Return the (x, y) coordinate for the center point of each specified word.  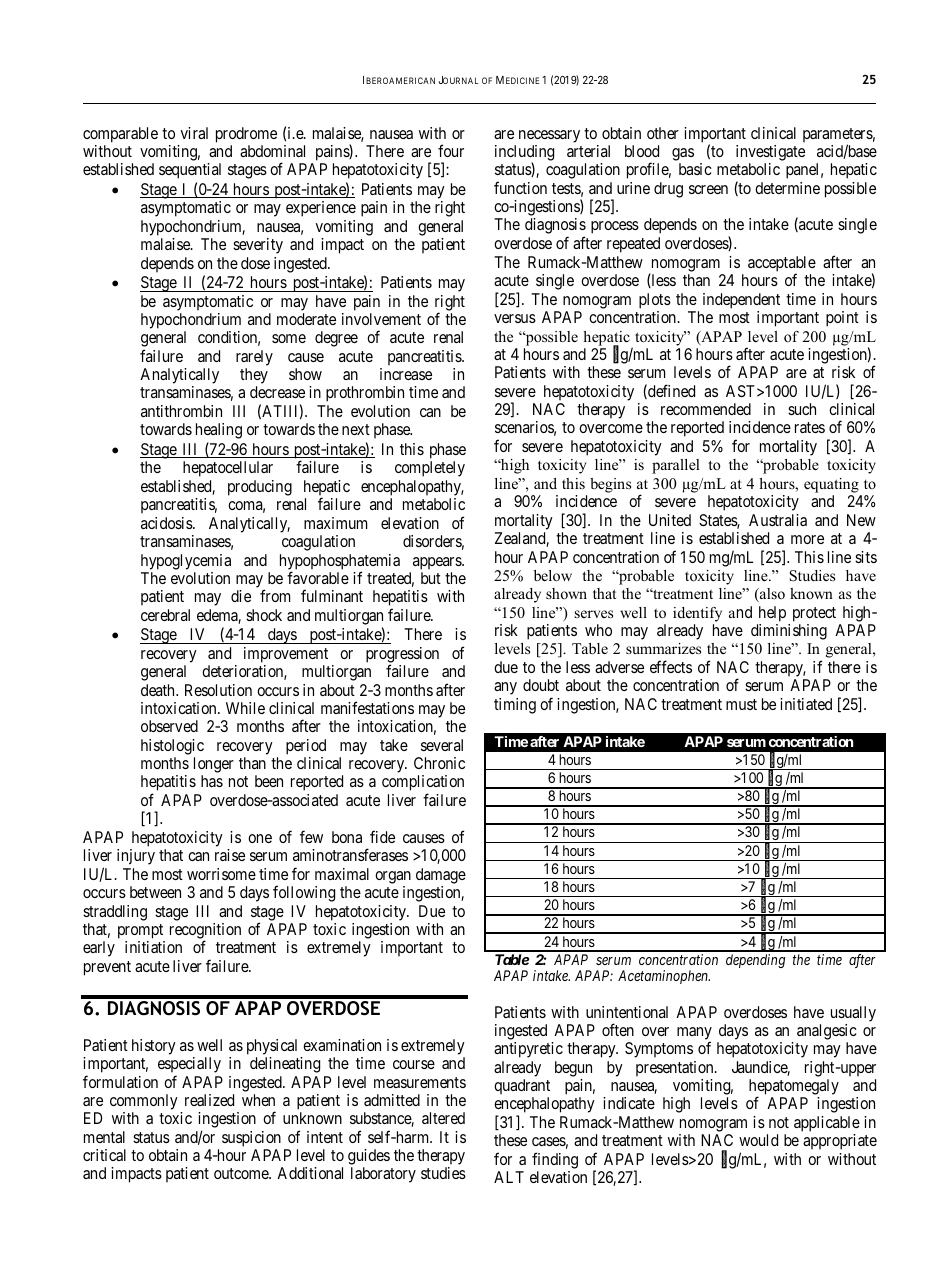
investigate (770, 153)
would (758, 1140)
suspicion (251, 1139)
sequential (190, 171)
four (451, 150)
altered (443, 1118)
